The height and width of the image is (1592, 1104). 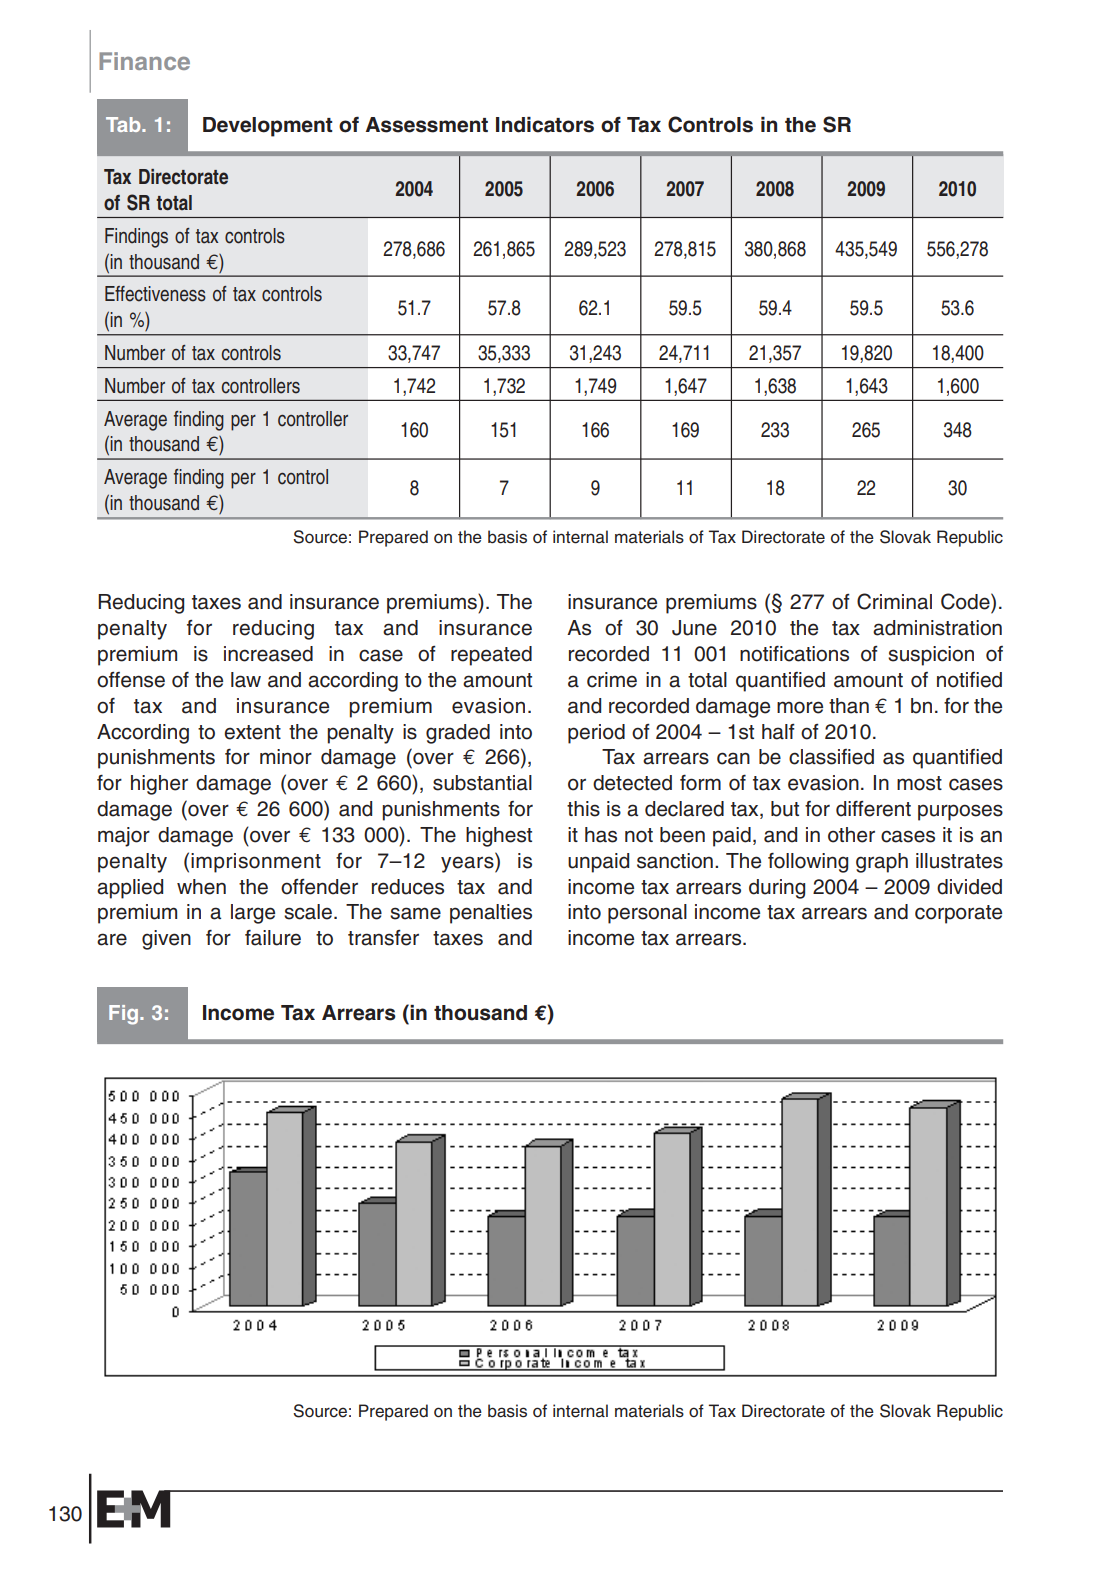 What do you see at coordinates (894, 601) in the image?
I see `Criminal` at bounding box center [894, 601].
